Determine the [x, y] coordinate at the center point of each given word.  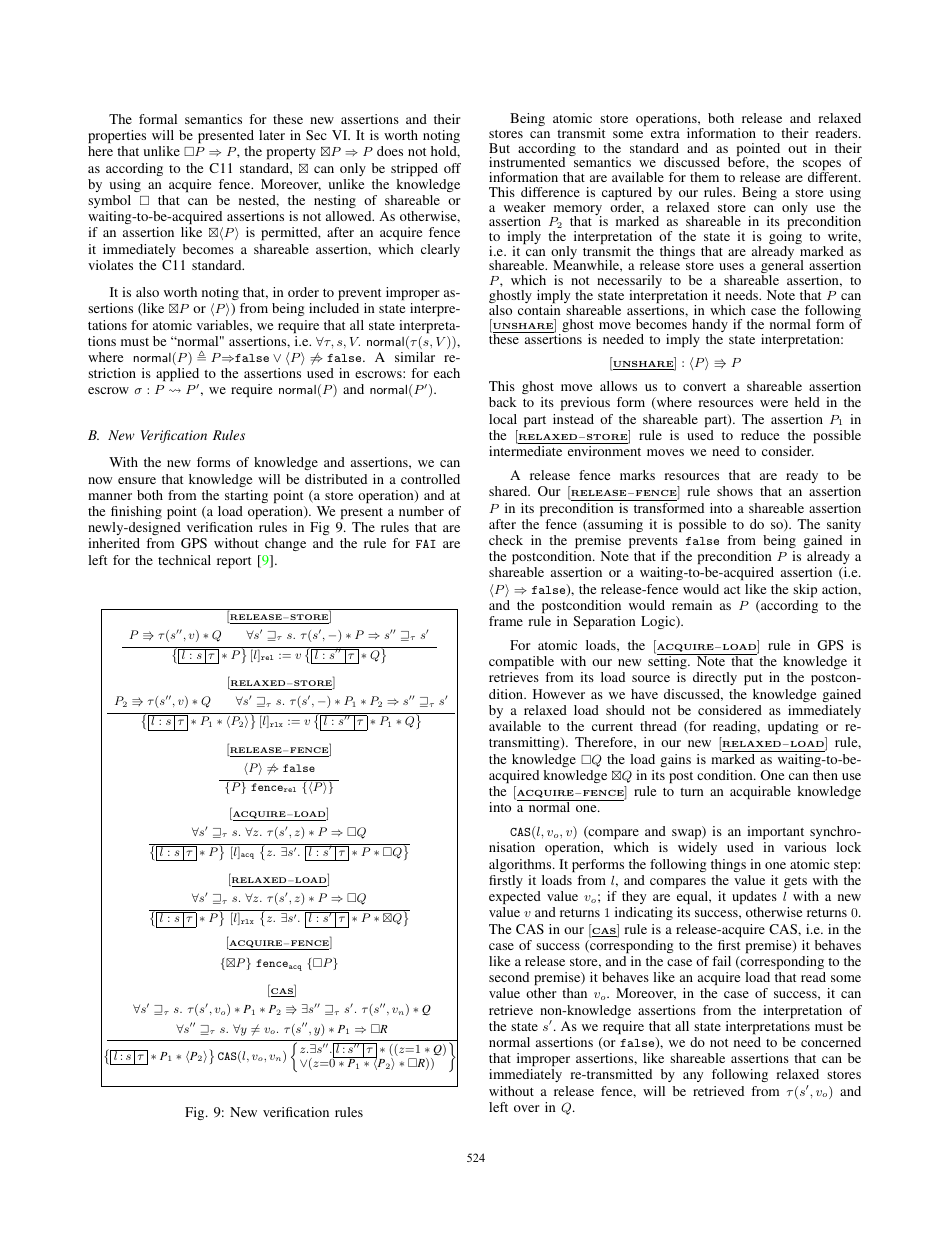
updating [793, 727]
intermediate [525, 451]
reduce [760, 435]
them [704, 177]
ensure [137, 480]
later [272, 135]
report [234, 562]
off [452, 168]
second [509, 977]
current [612, 727]
